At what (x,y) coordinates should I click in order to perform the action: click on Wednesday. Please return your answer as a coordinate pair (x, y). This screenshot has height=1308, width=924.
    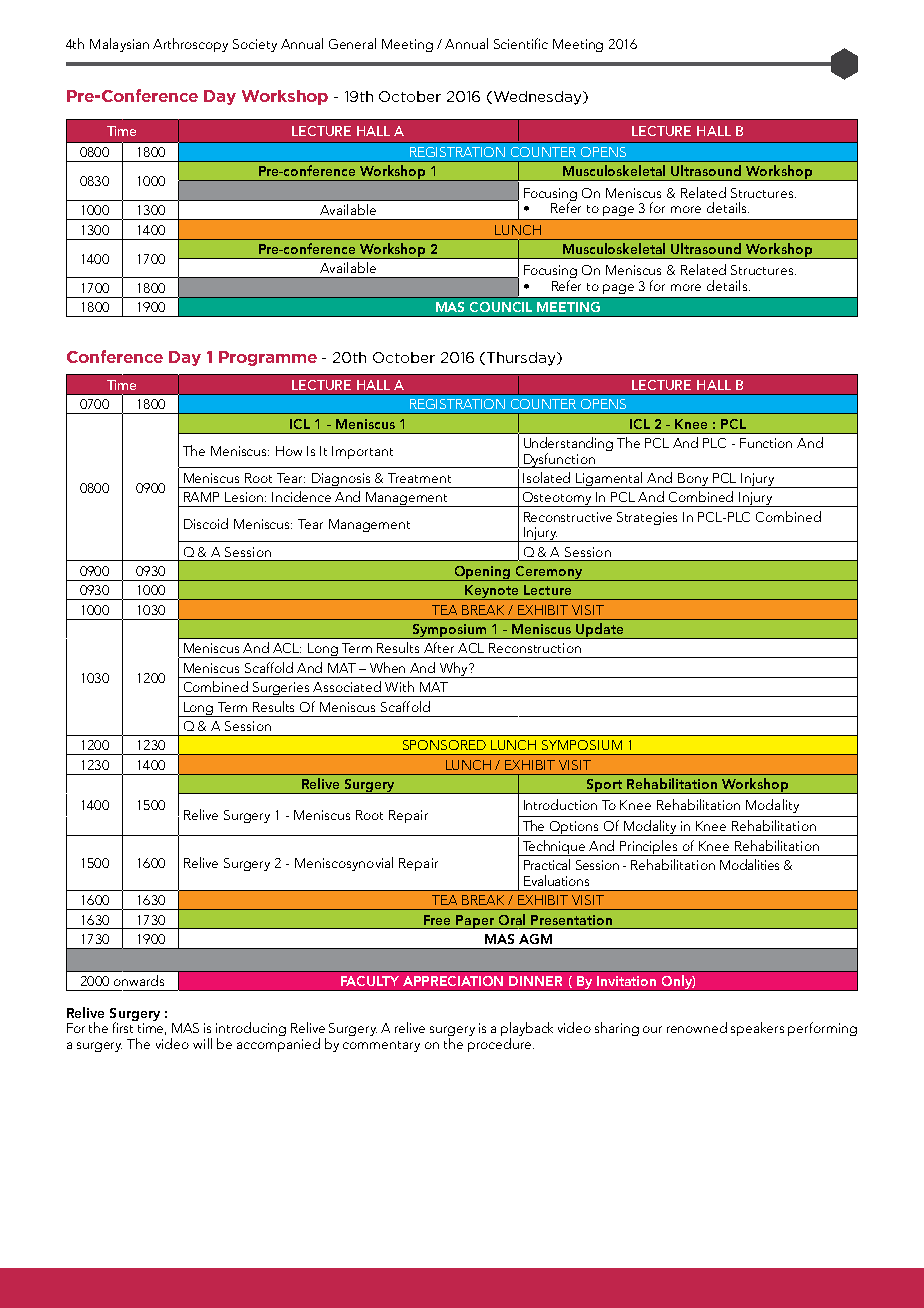
    Looking at the image, I should click on (537, 98).
